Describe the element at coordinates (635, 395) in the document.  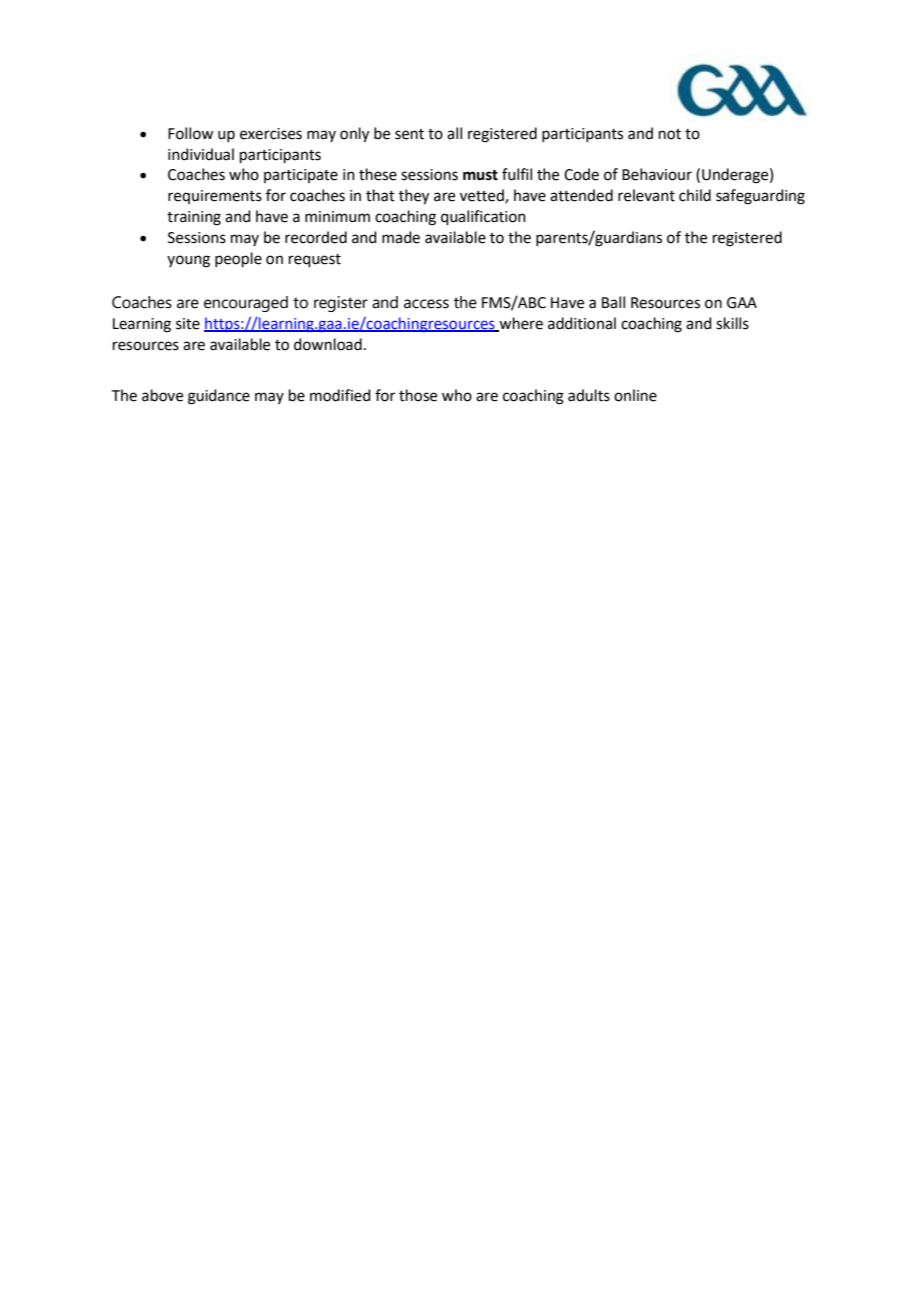
I see `online` at that location.
